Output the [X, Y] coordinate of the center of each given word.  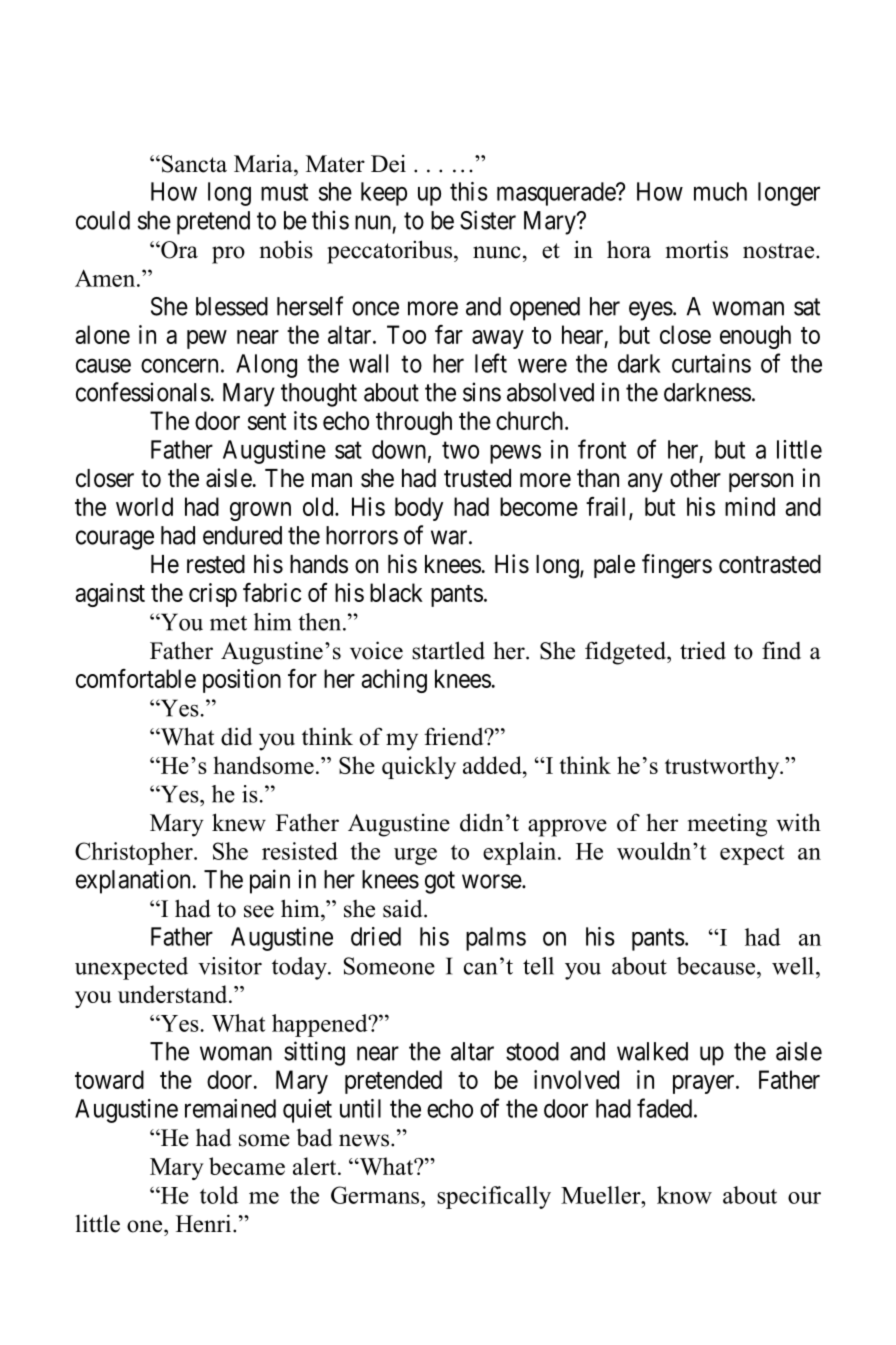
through [414, 423]
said [404, 908]
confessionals [143, 392]
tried [703, 650]
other [695, 478]
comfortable [136, 678]
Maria [264, 163]
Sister [488, 220]
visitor [230, 966]
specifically [494, 1197]
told [219, 1195]
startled [448, 650]
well [793, 966]
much [720, 191]
